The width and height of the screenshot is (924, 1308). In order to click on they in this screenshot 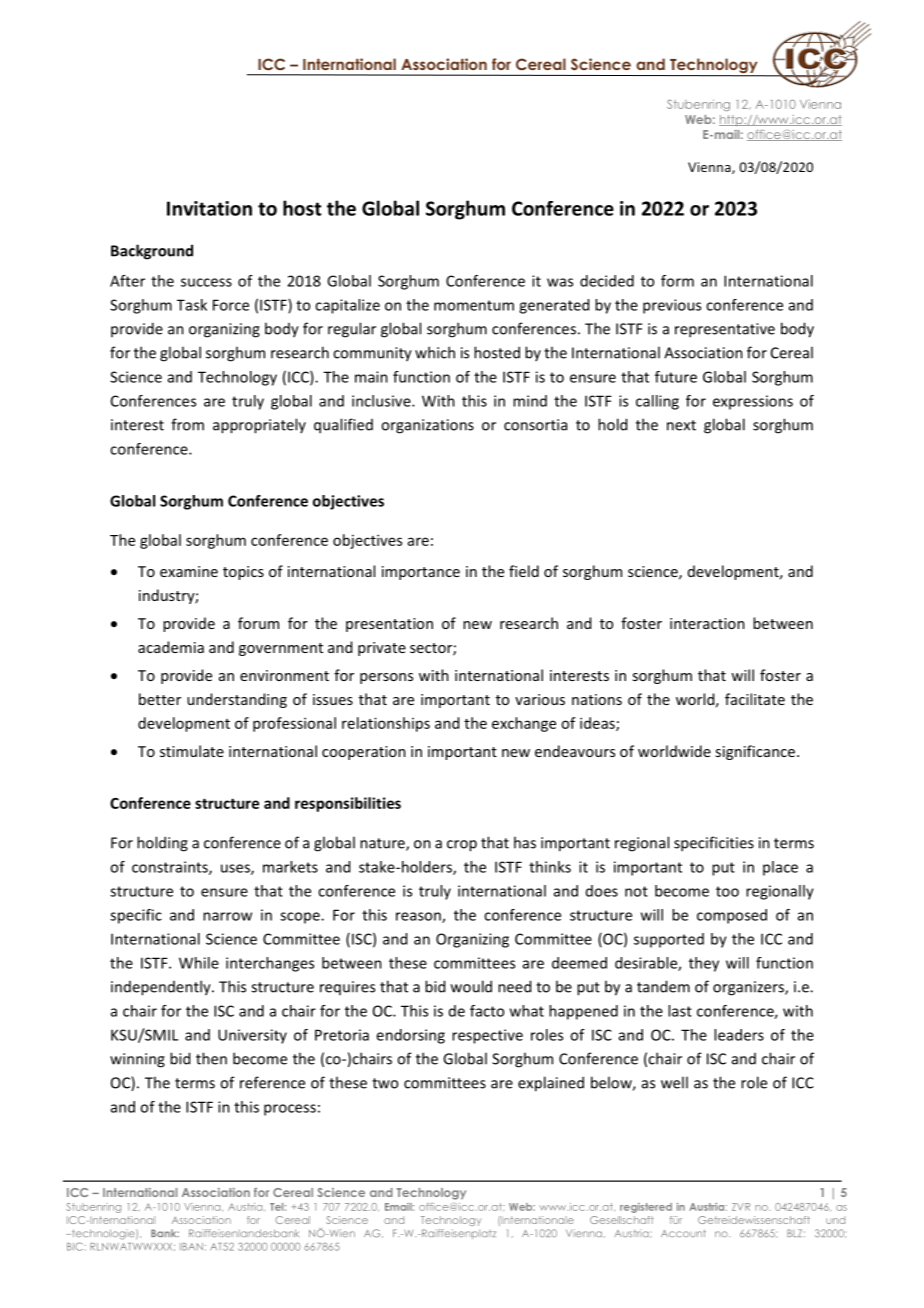, I will do `click(704, 964)`.
